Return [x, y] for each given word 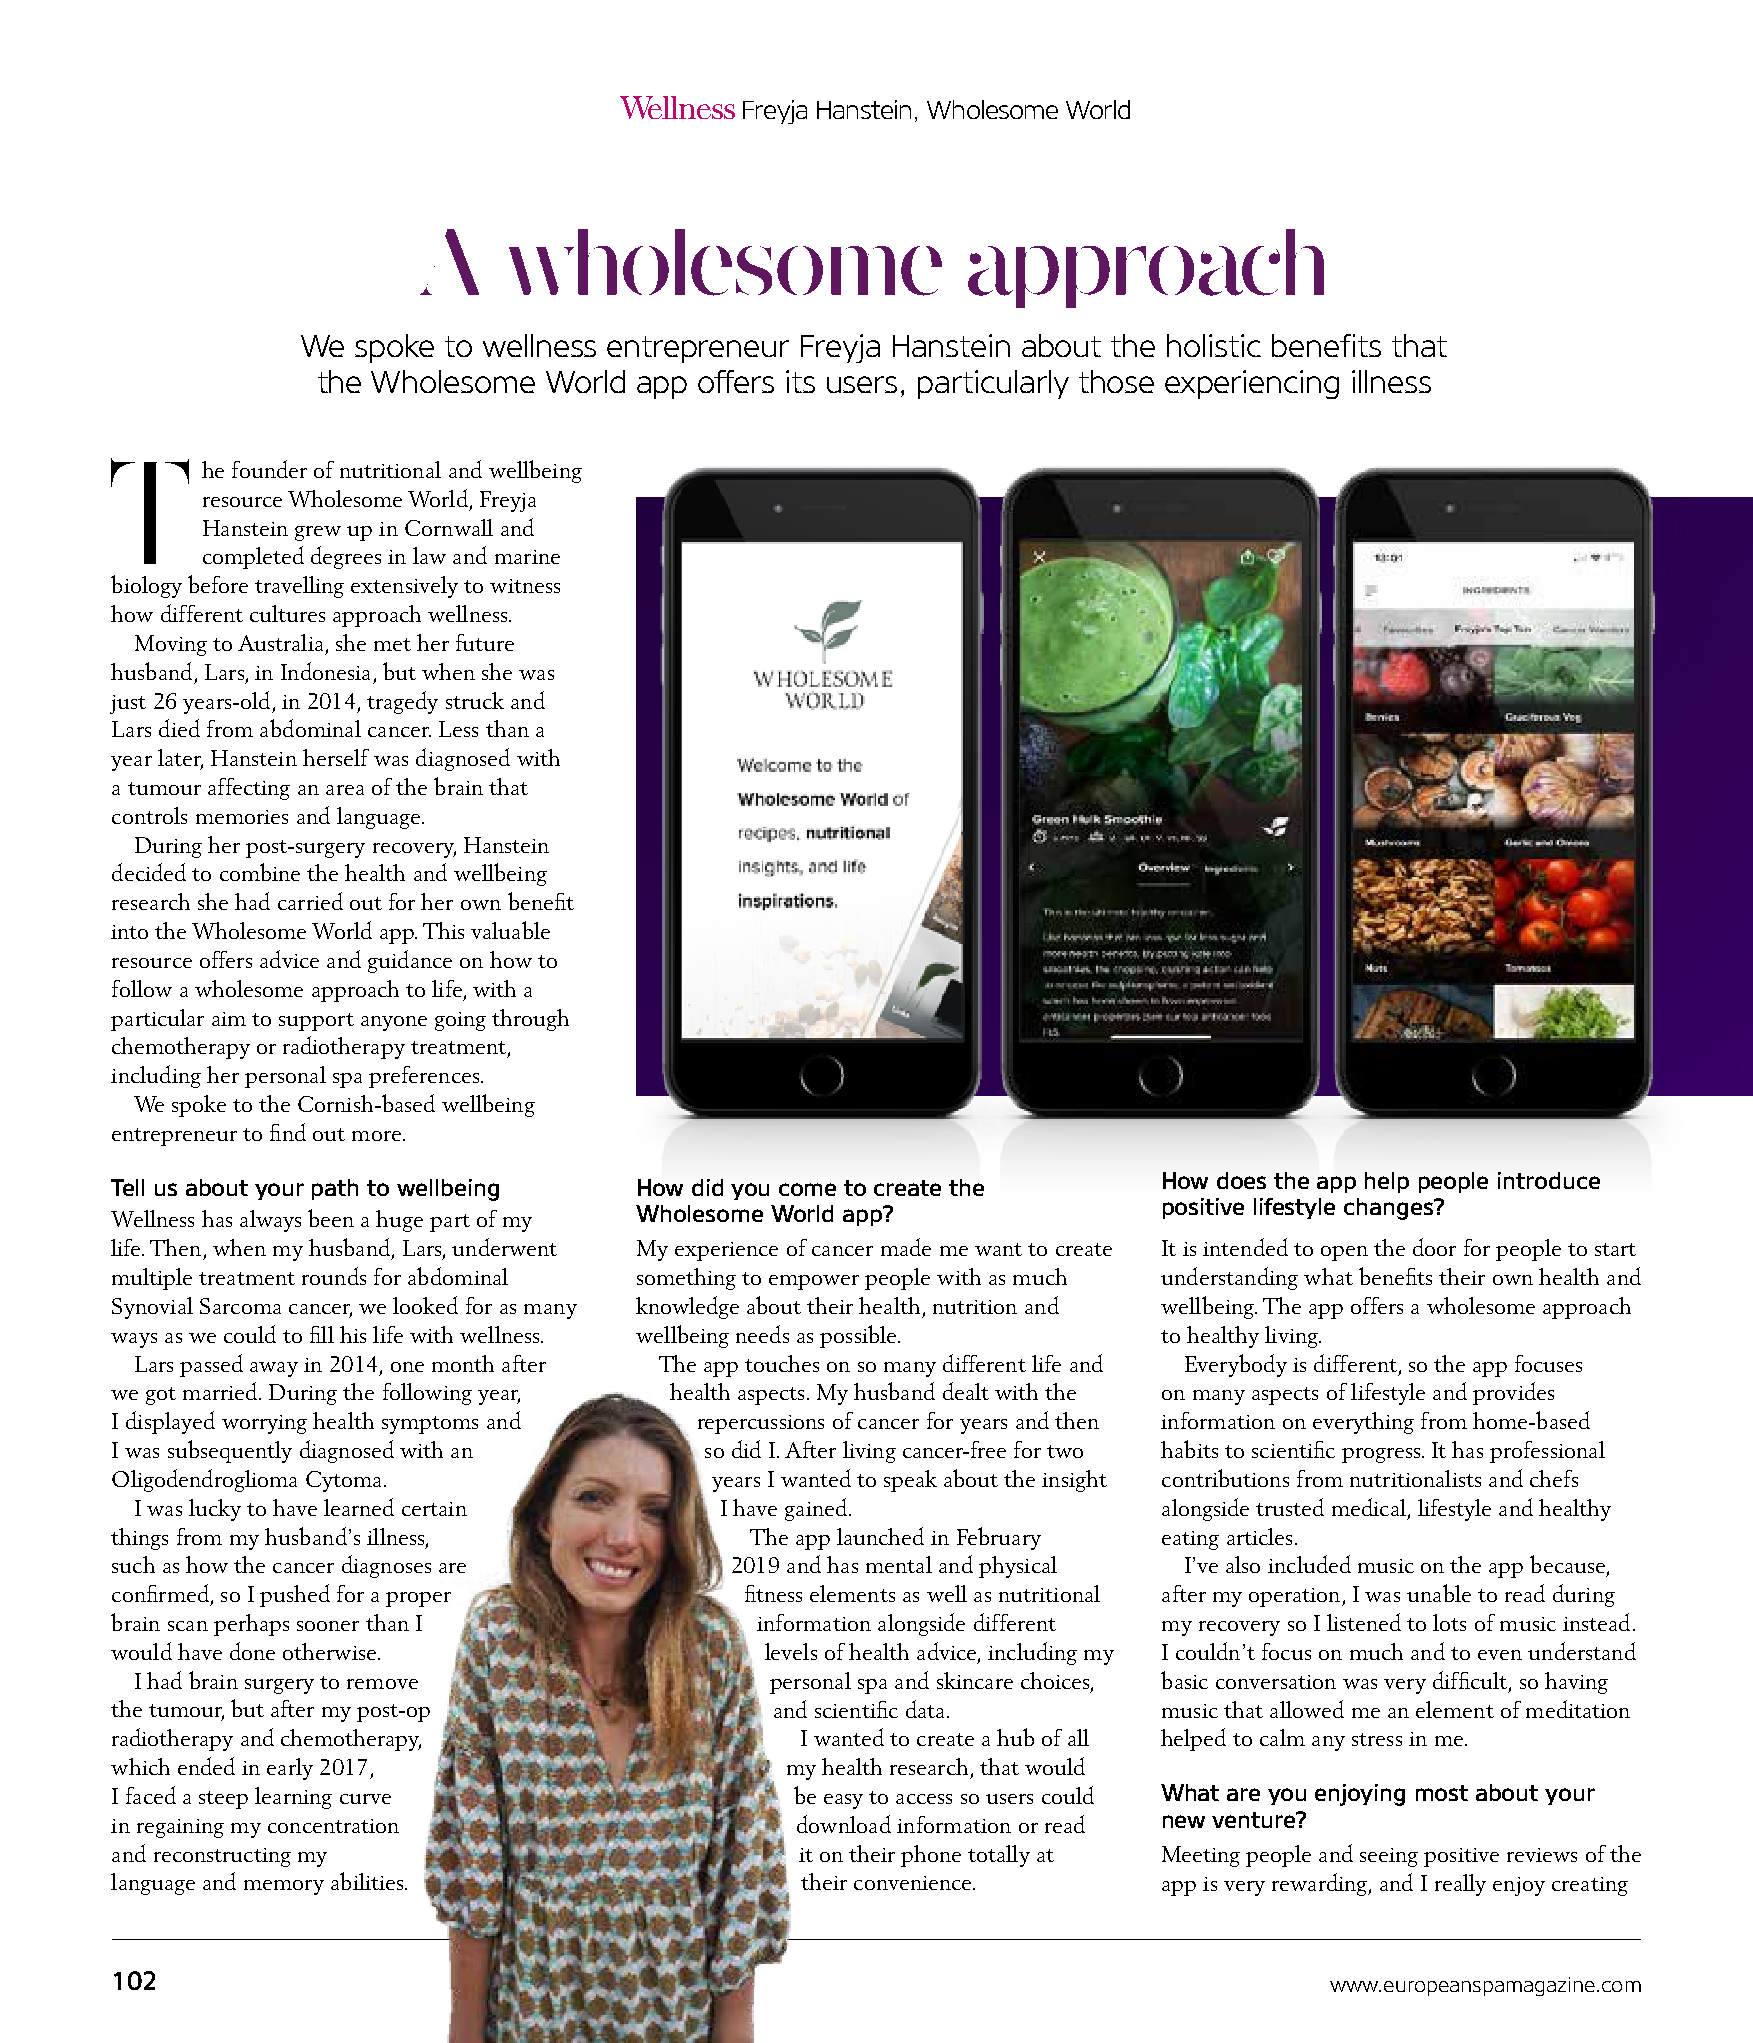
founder [269, 469]
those [1116, 381]
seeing [1389, 1857]
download [844, 1824]
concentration [333, 1826]
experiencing [1252, 384]
